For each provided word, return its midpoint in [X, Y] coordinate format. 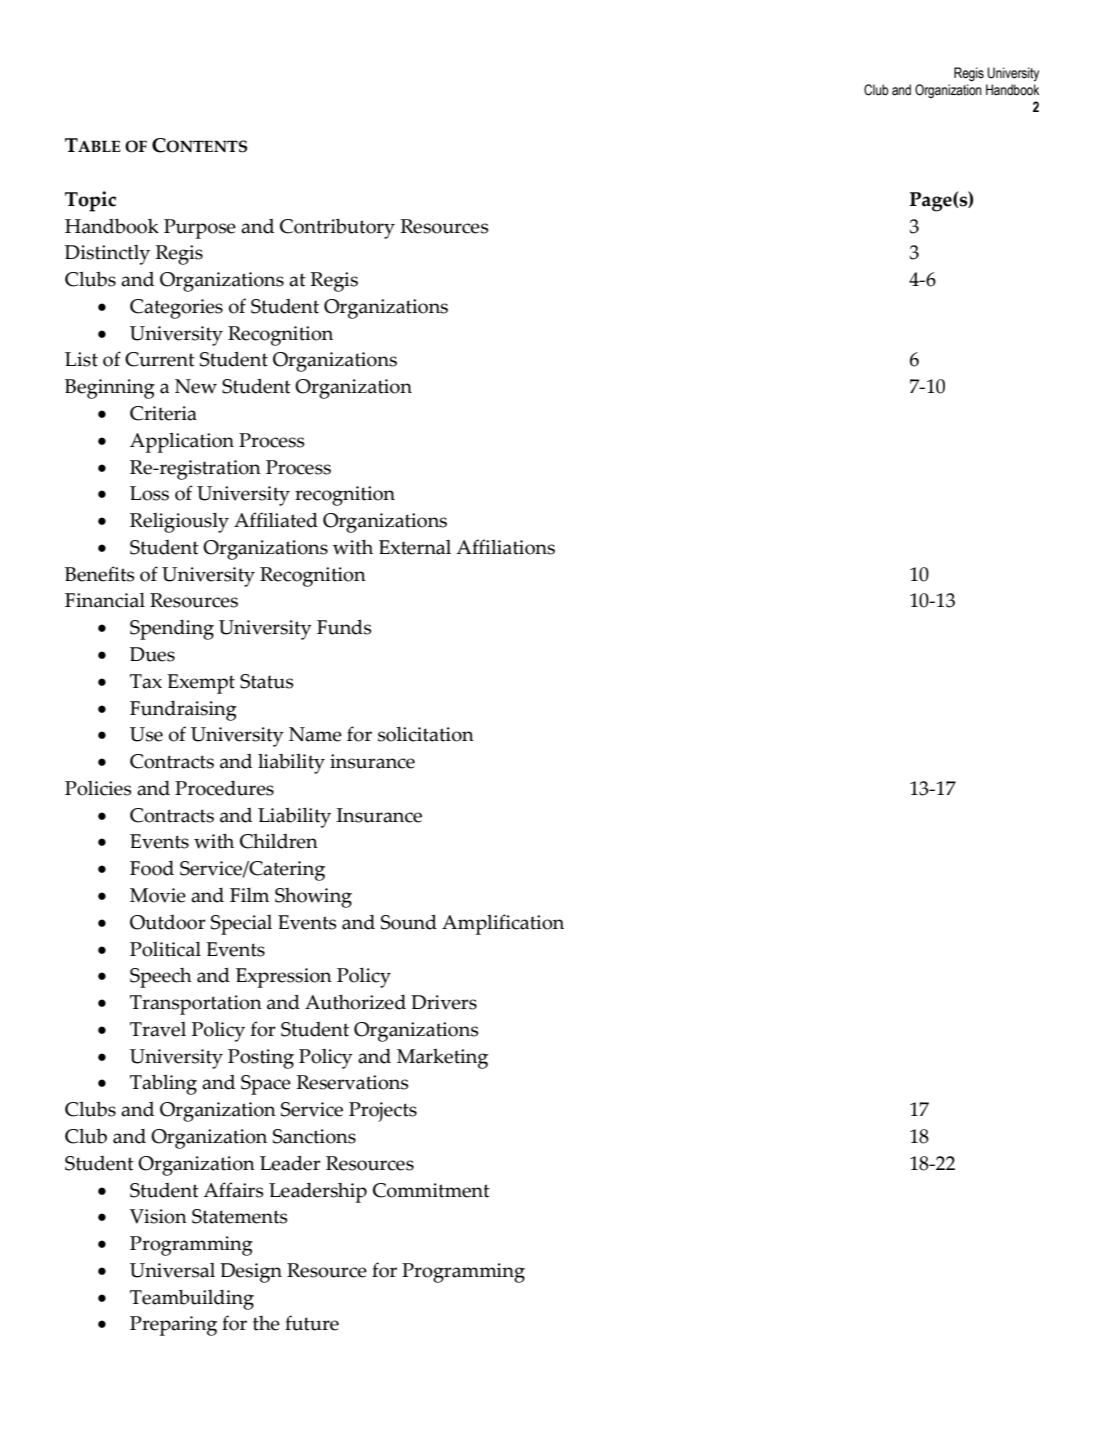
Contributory [337, 229]
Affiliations [505, 547]
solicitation [426, 734]
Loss [149, 493]
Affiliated [276, 520]
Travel [158, 1029]
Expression [284, 978]
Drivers [444, 1002]
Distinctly [107, 255]
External [415, 547]
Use [146, 734]
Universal [172, 1270]
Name [315, 734]
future [312, 1323]
